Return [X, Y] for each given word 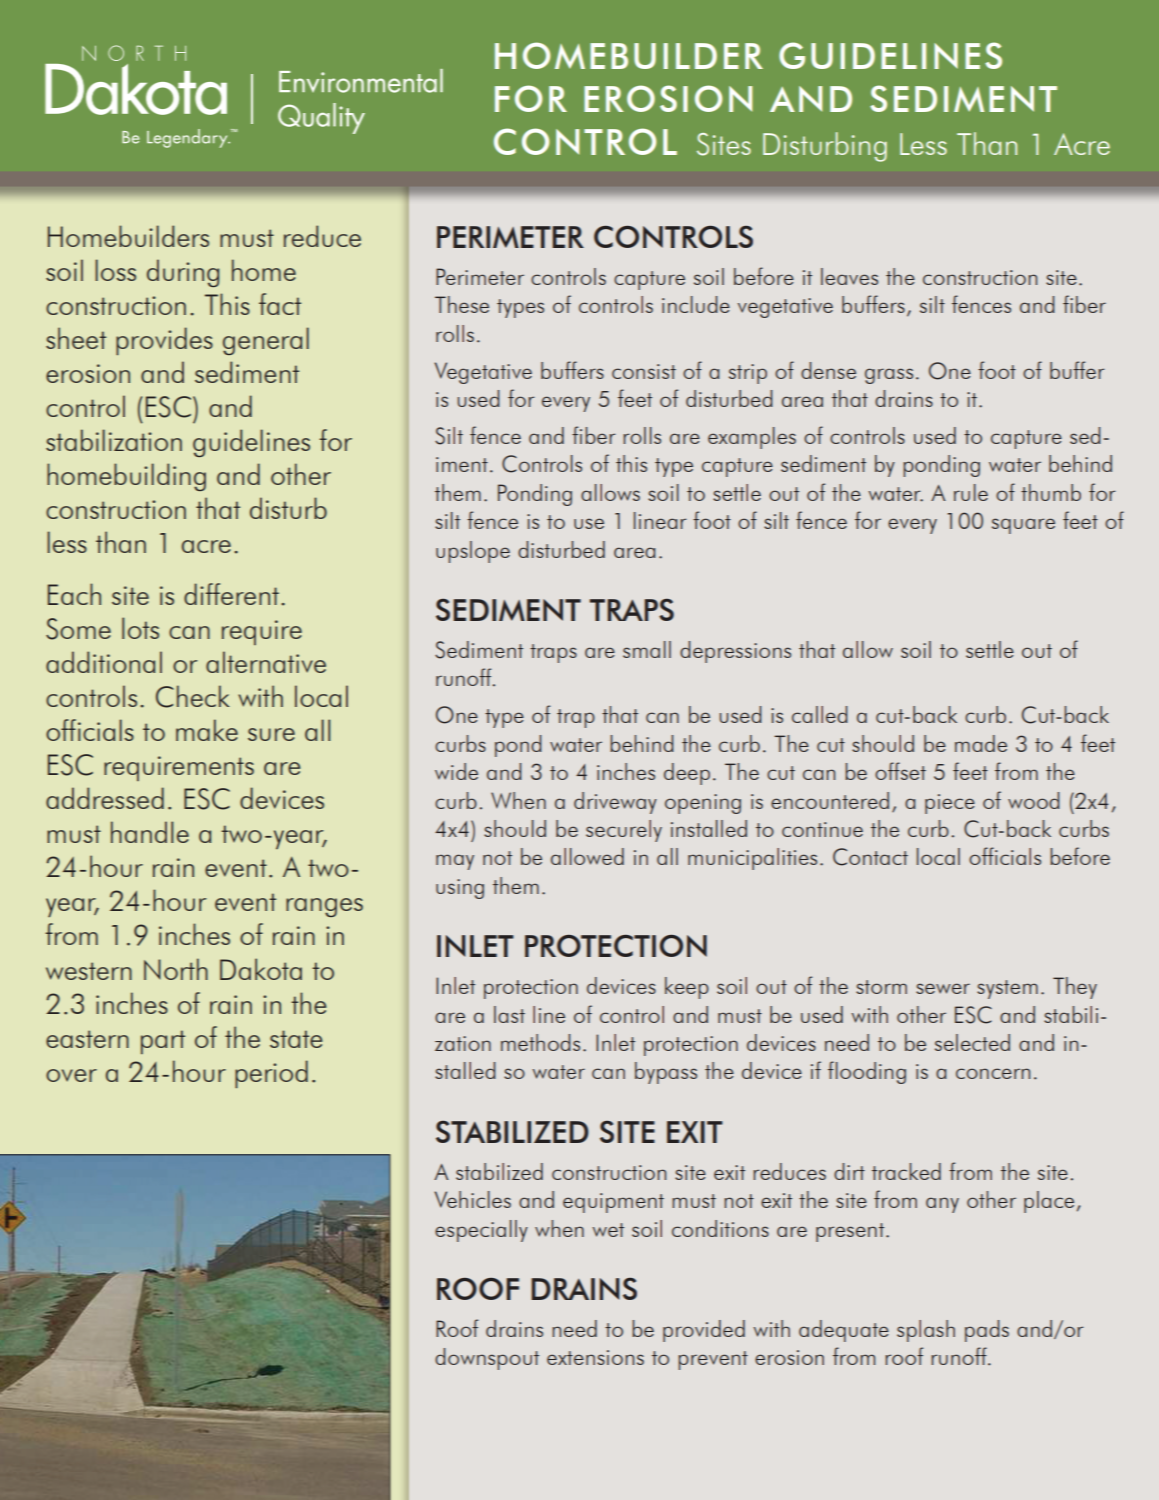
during [183, 273]
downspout [487, 1359]
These [462, 304]
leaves [849, 276]
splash [926, 1331]
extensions [595, 1357]
